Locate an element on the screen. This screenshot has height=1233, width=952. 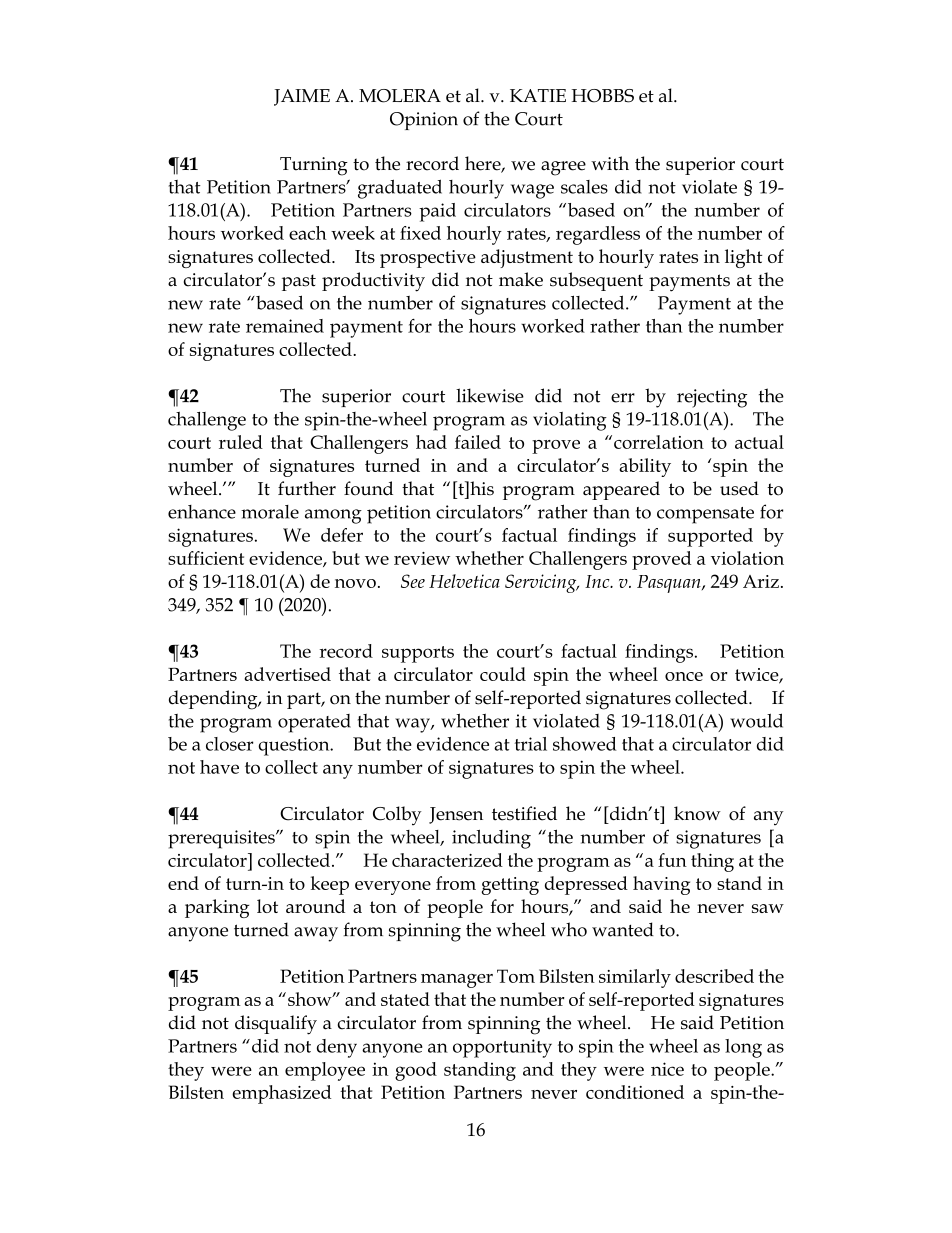
know is located at coordinates (697, 813).
